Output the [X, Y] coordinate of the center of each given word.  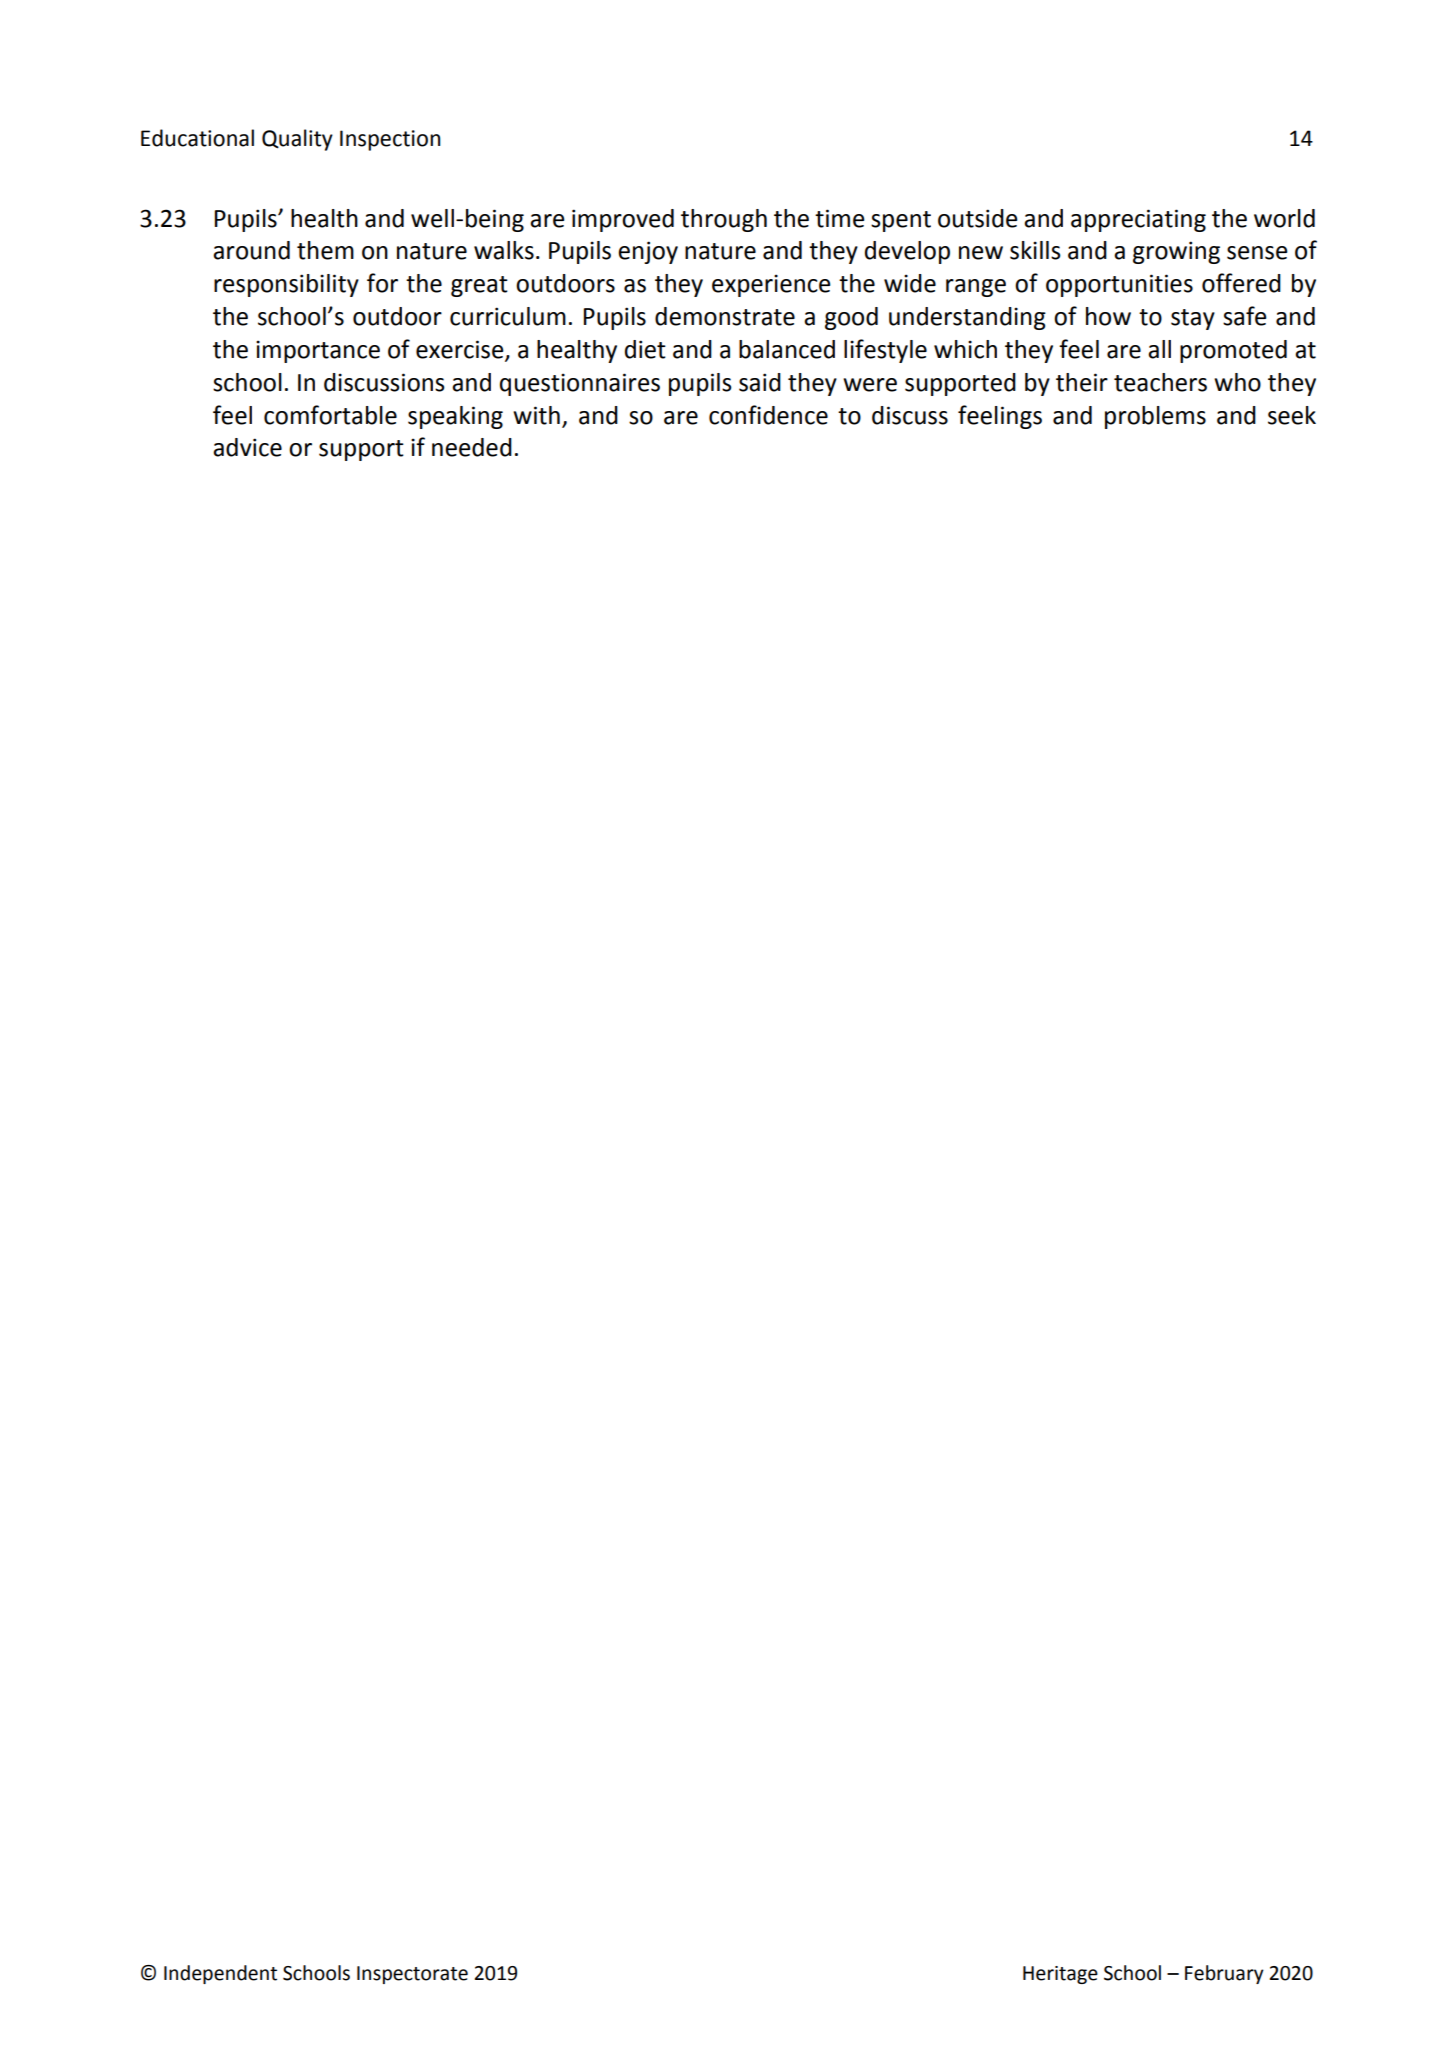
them [325, 250]
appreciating [1138, 220]
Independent [220, 1974]
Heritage [1060, 1975]
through [724, 220]
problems [1155, 417]
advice [247, 447]
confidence [768, 415]
